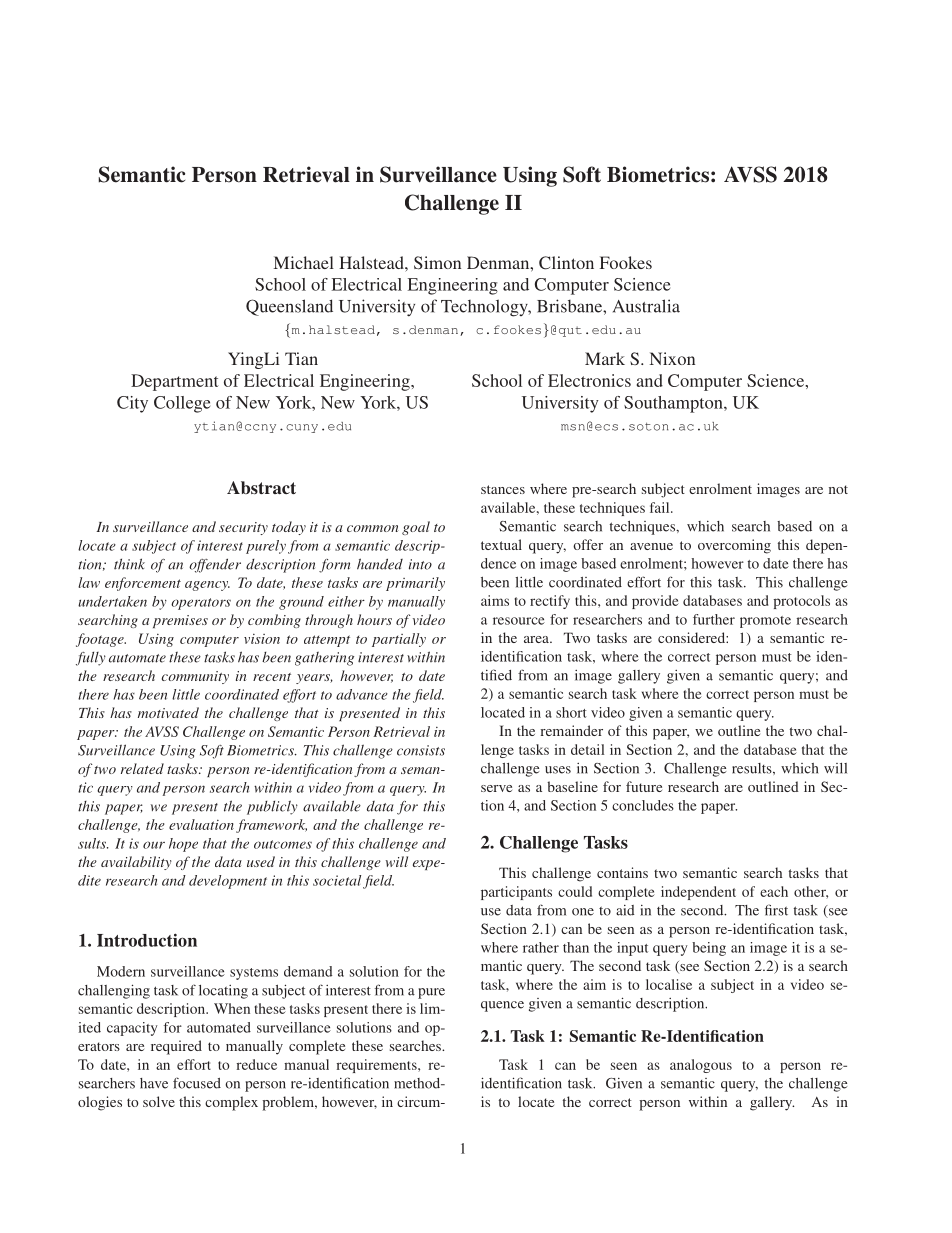 The height and width of the image is (1233, 952). What do you see at coordinates (257, 1064) in the image?
I see `reduce` at bounding box center [257, 1064].
